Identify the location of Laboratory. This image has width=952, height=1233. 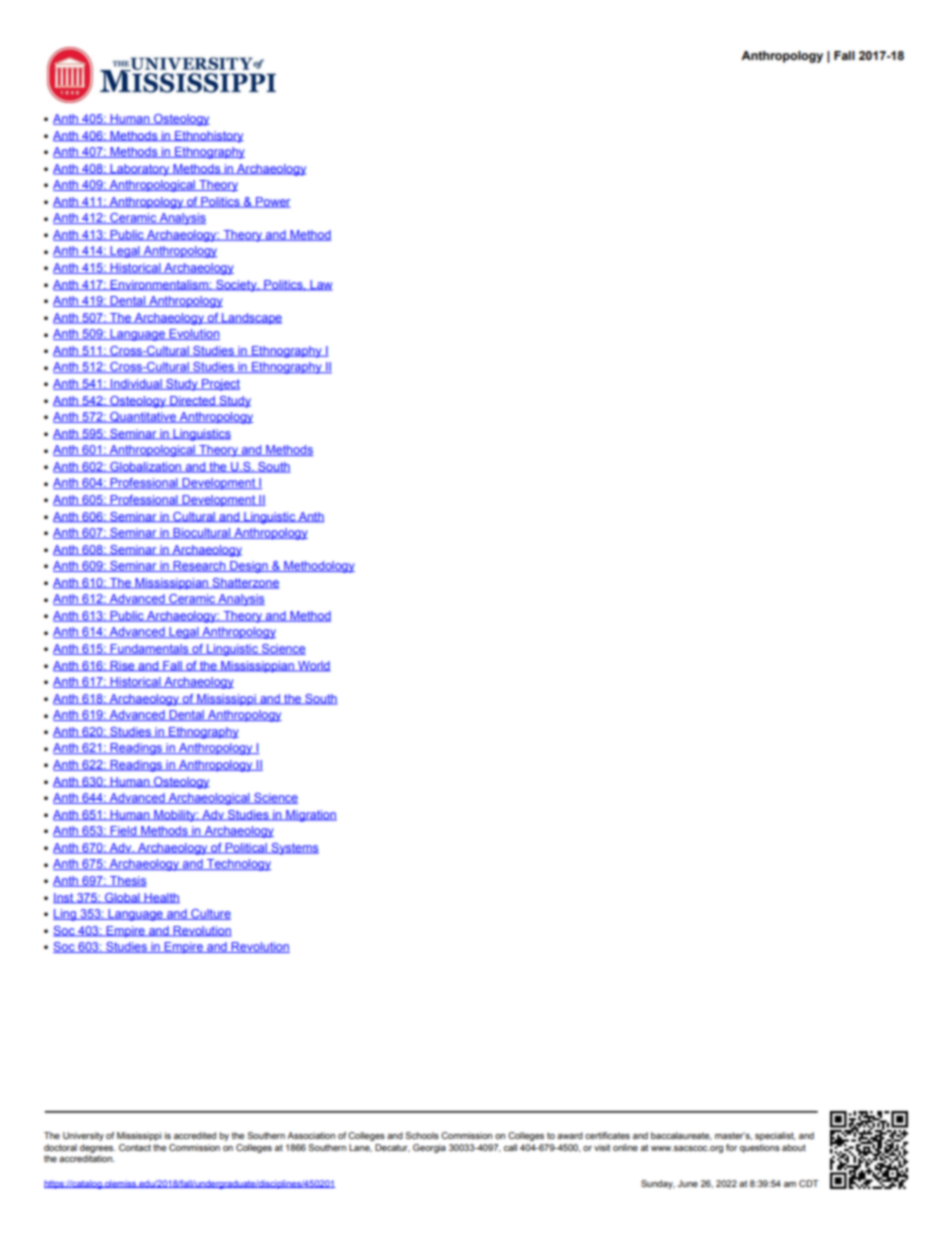
(140, 170).
